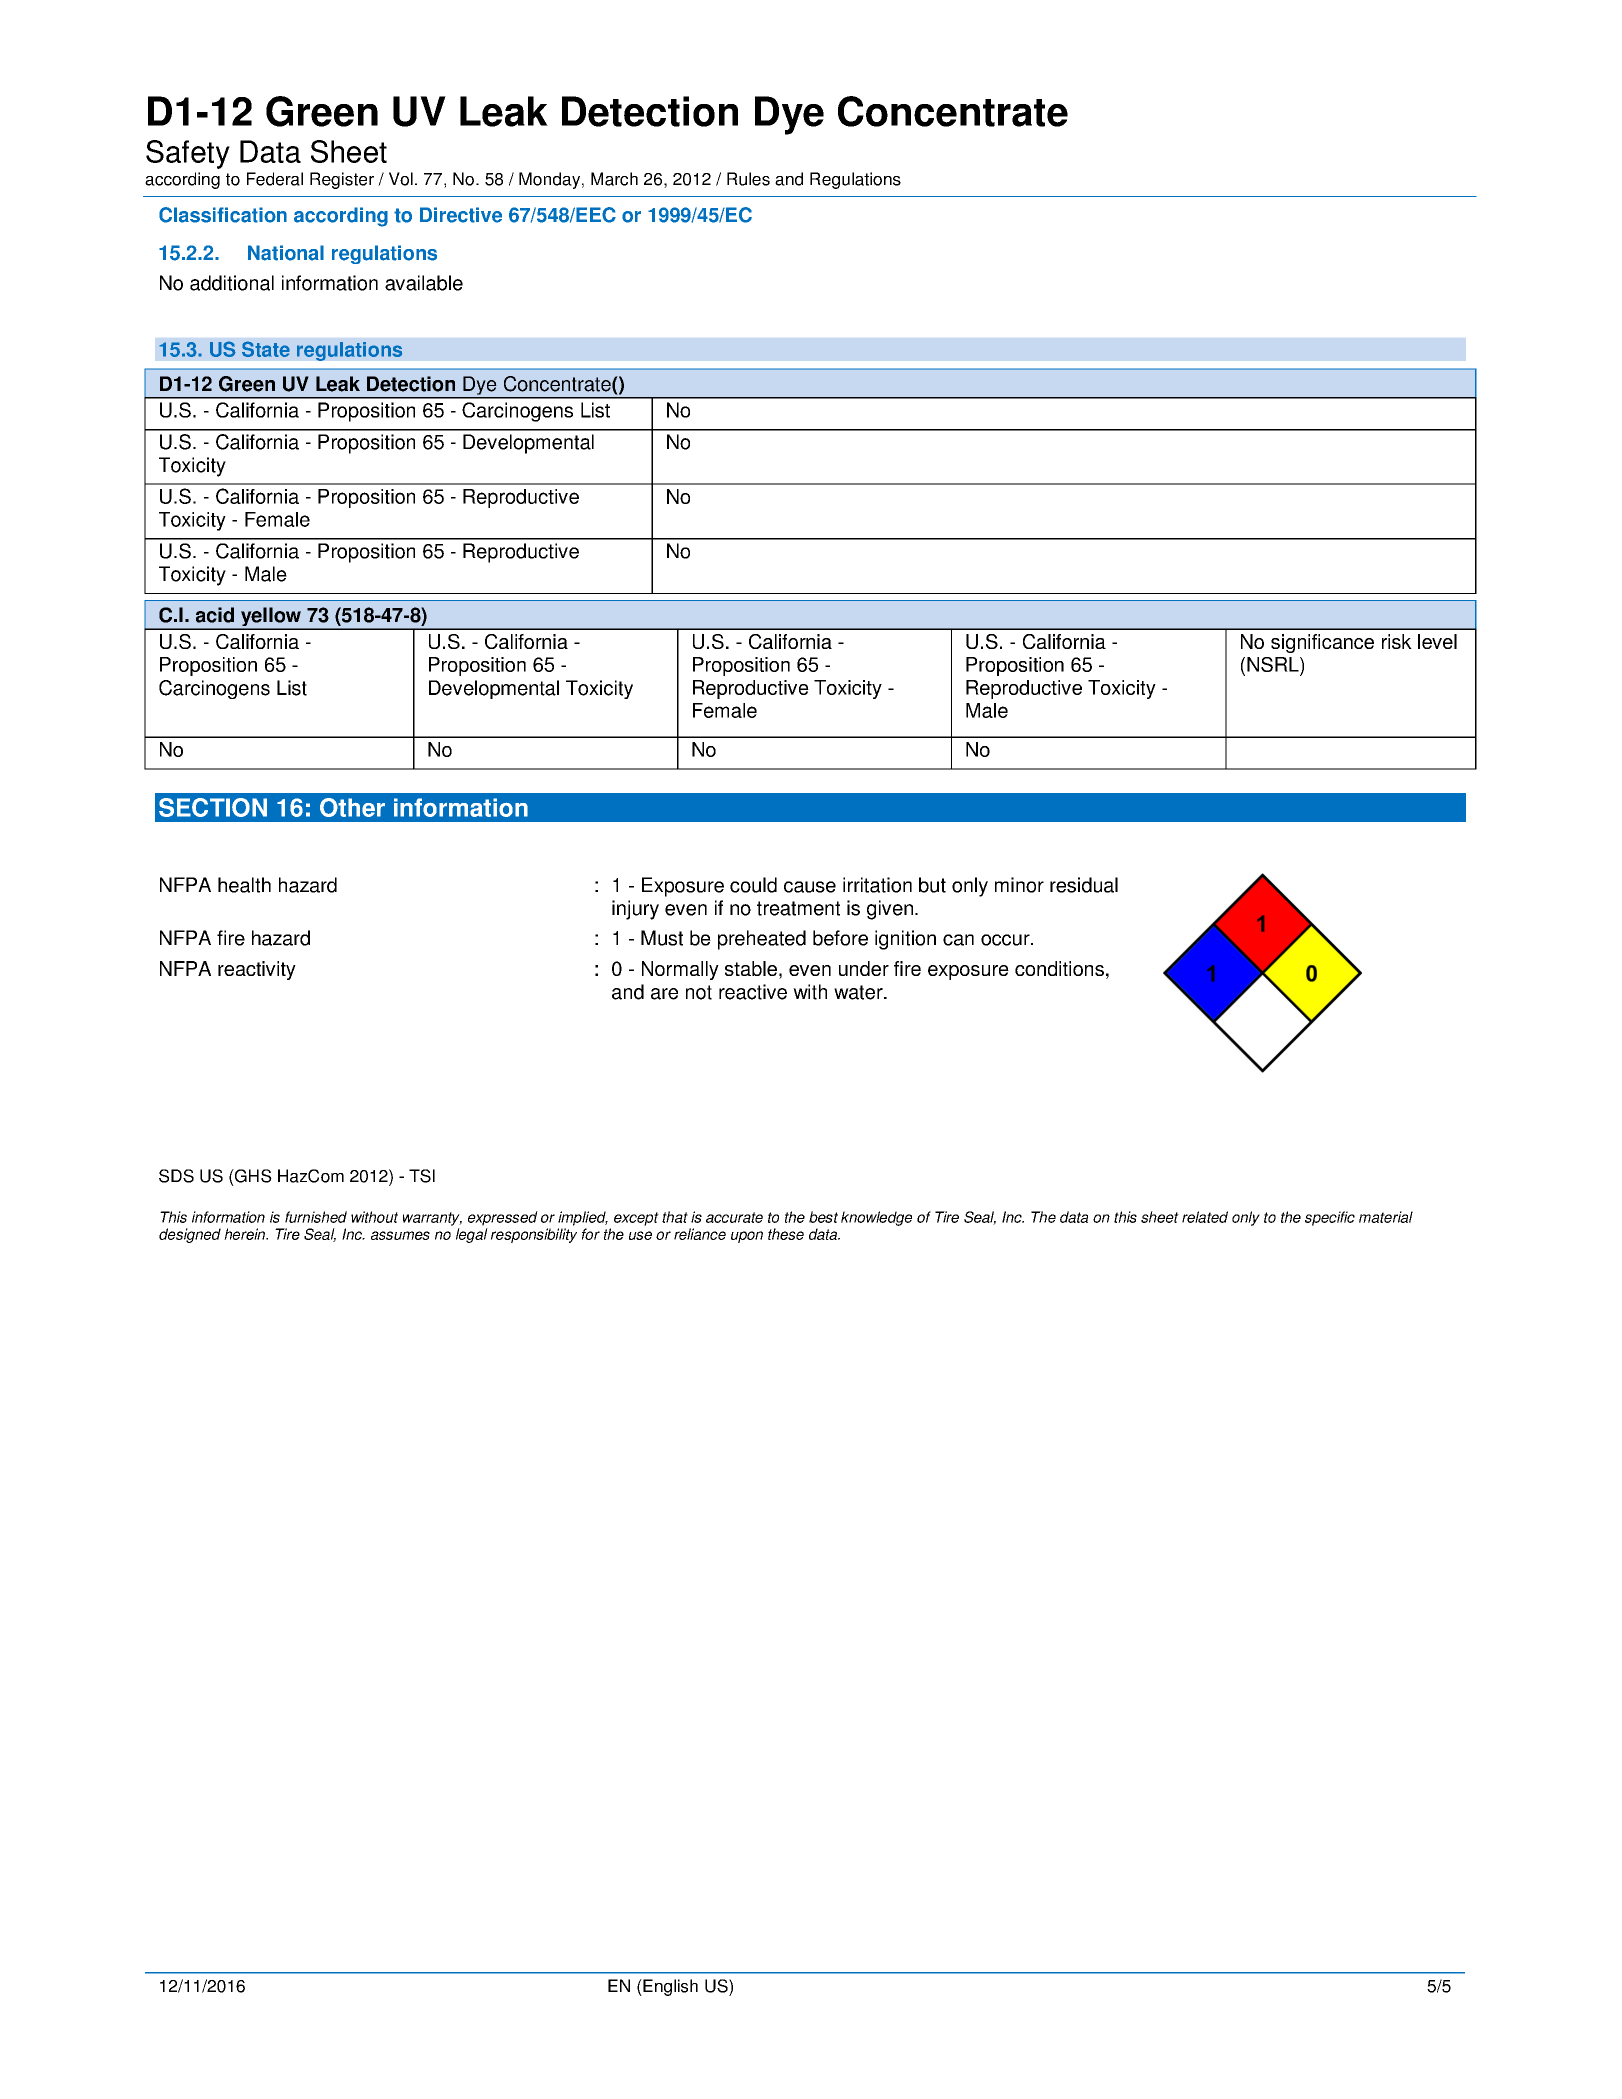 The height and width of the screenshot is (2099, 1622). I want to click on risk, so click(1397, 641).
